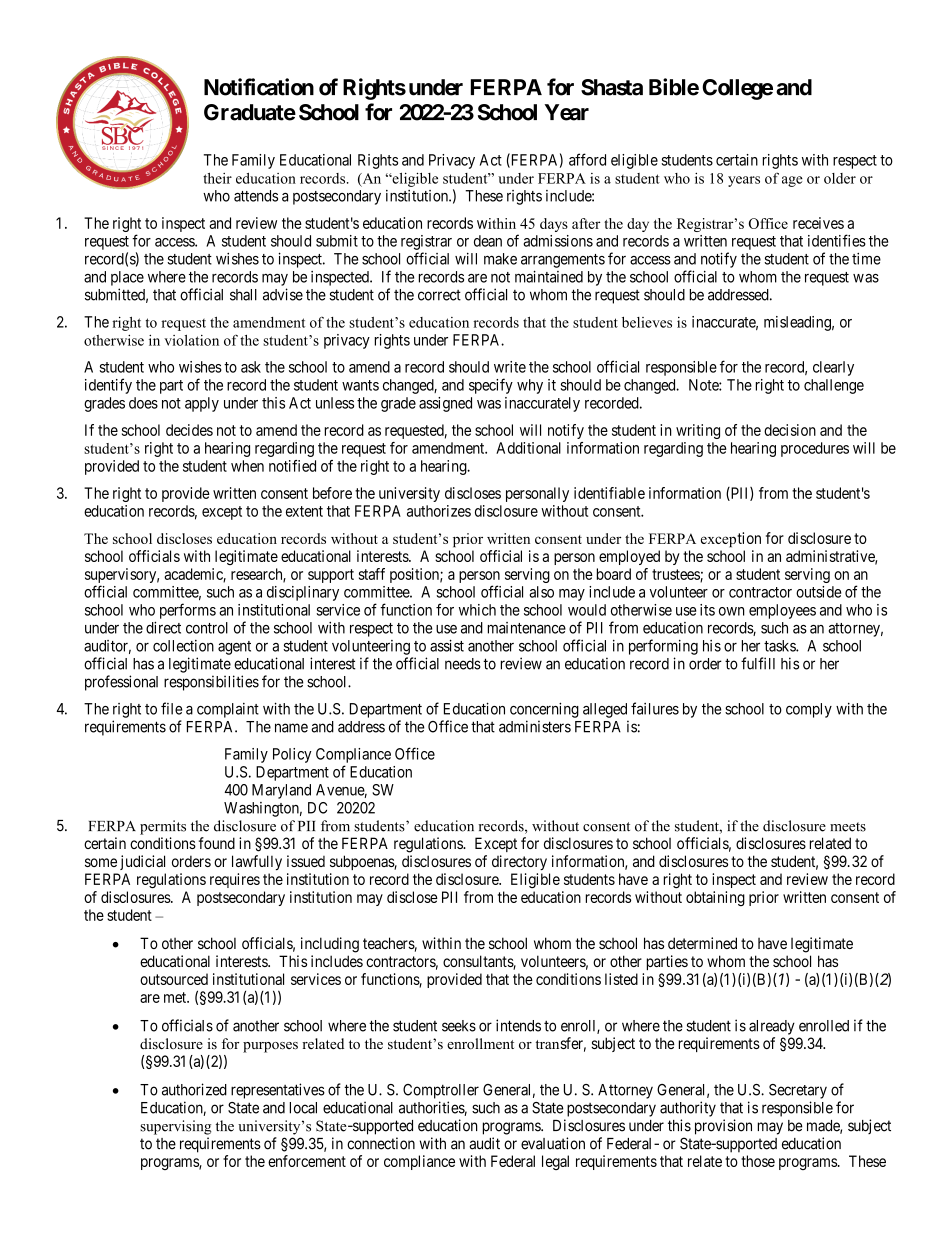  What do you see at coordinates (833, 368) in the screenshot?
I see `clearly` at bounding box center [833, 368].
